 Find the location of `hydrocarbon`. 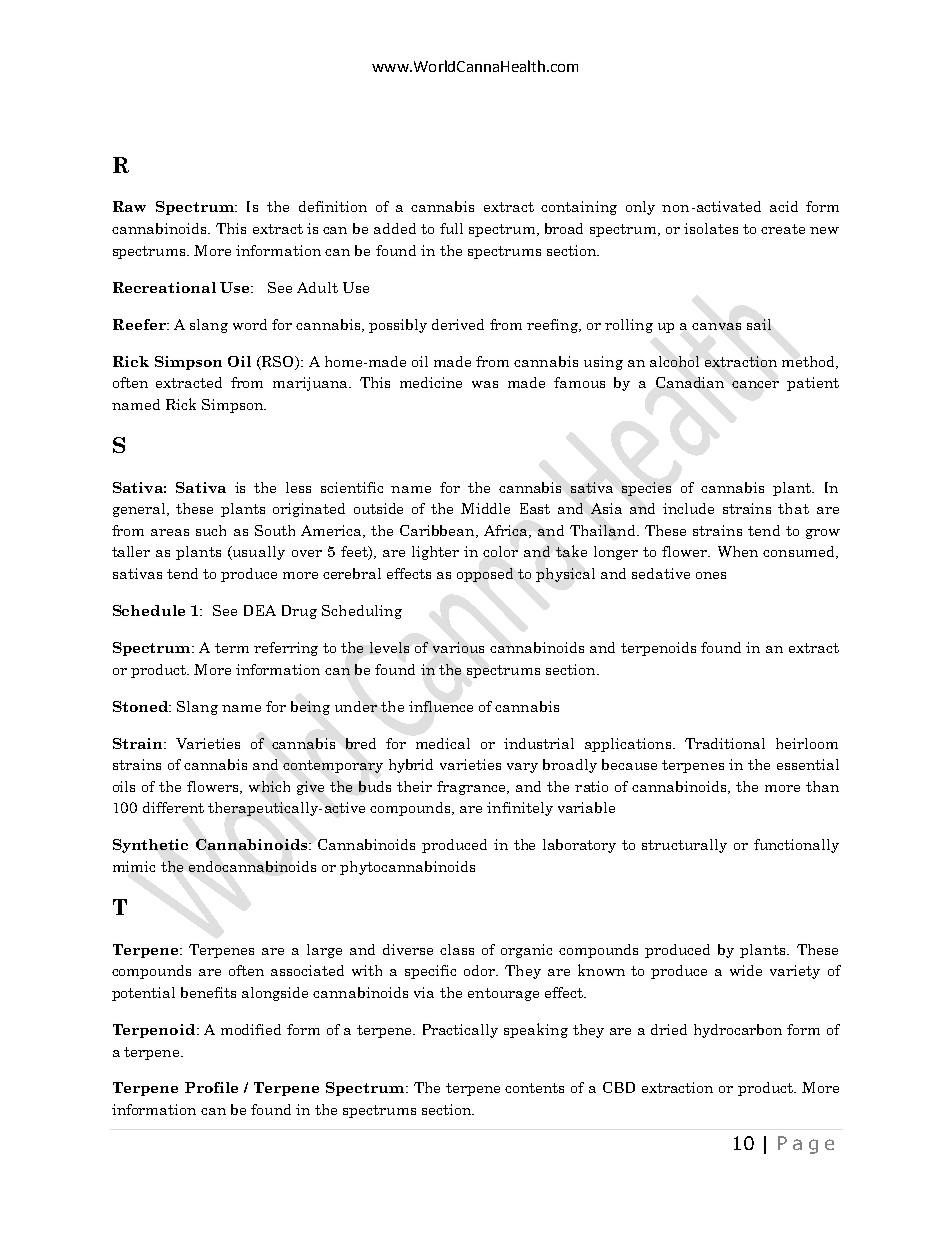

hydrocarbon is located at coordinates (738, 1031).
